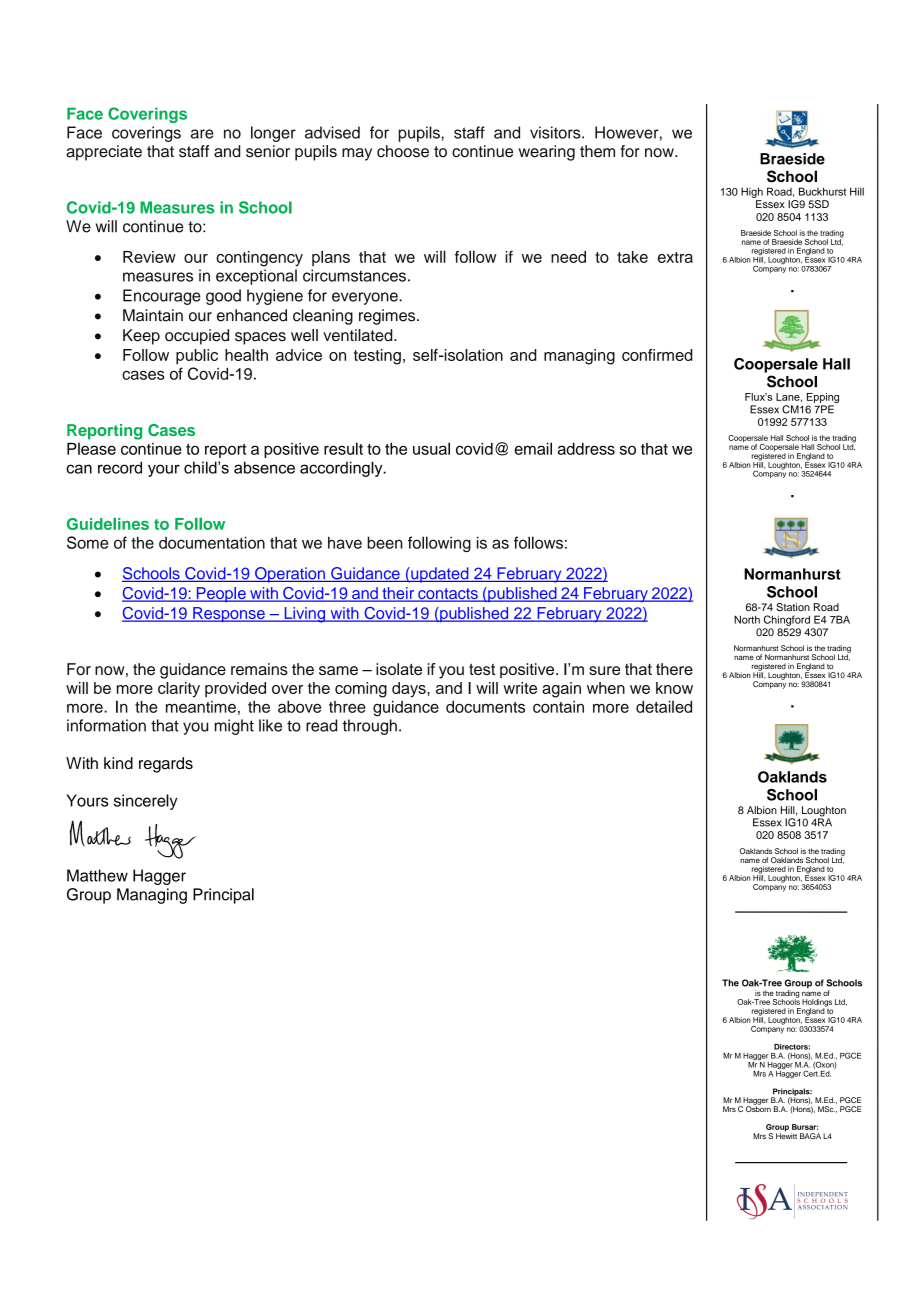  Describe the element at coordinates (448, 595) in the screenshot. I see `contacts` at that location.
